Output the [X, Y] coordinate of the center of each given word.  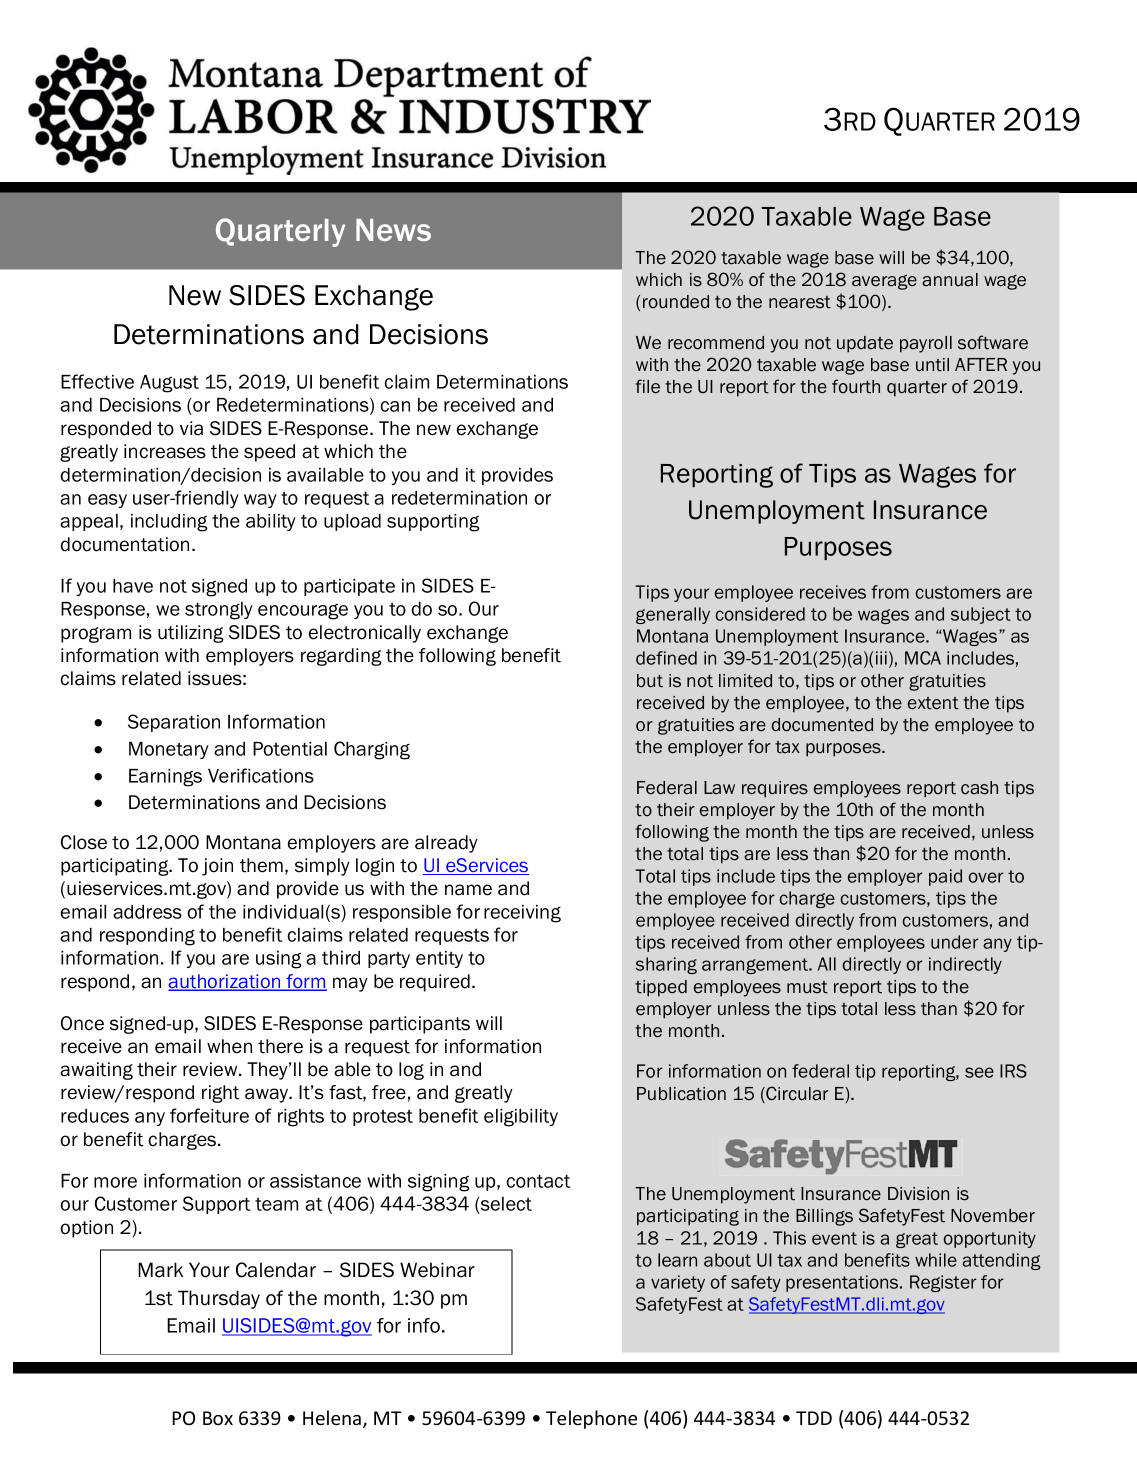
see [979, 1072]
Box [218, 1418]
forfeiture [209, 1115]
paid [945, 877]
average [884, 282]
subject [981, 615]
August [169, 384]
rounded [676, 302]
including [169, 523]
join [217, 867]
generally [673, 615]
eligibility [521, 1118]
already [446, 844]
